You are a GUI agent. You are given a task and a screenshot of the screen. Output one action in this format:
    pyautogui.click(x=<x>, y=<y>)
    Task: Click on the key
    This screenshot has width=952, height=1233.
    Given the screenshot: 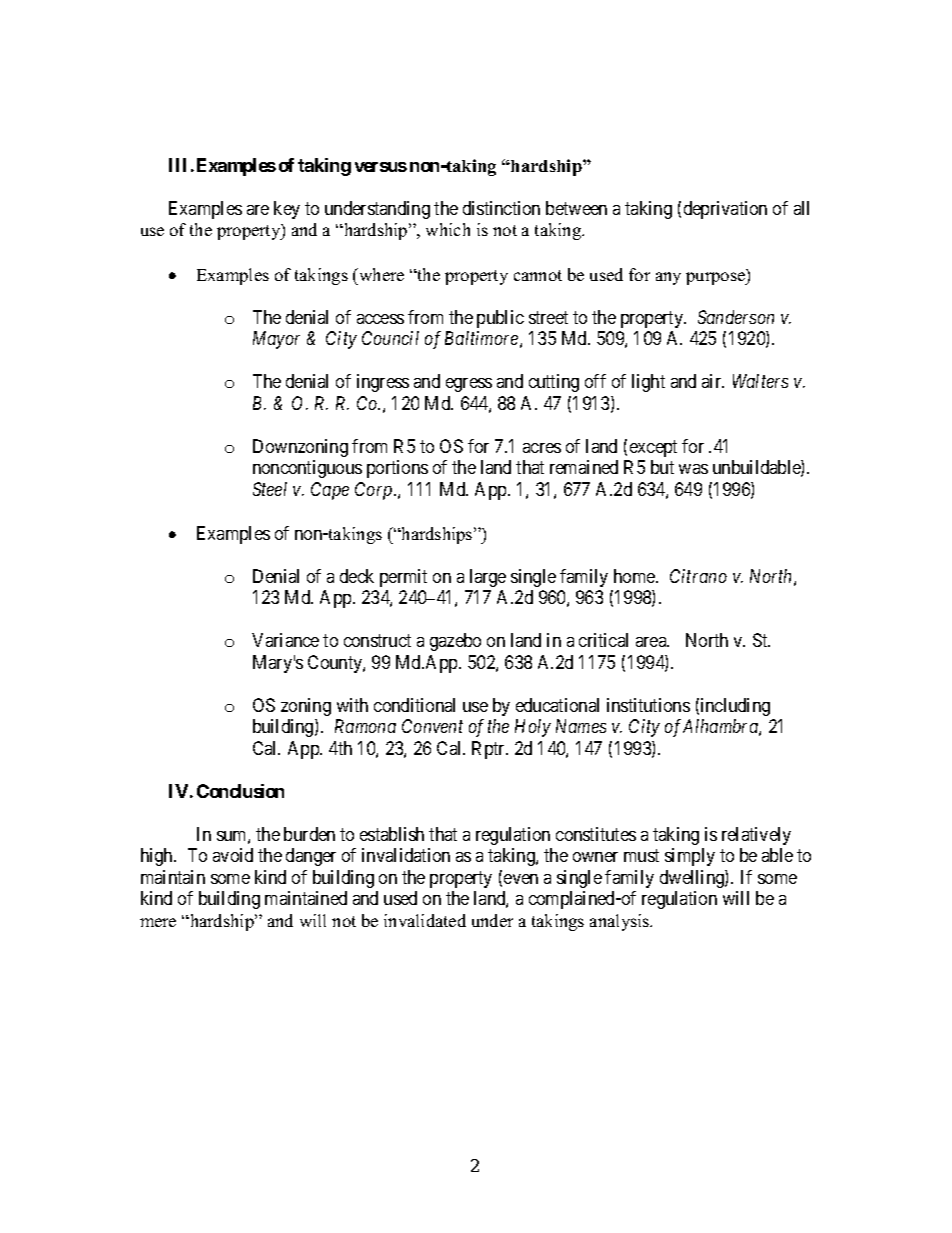 What is the action you would take?
    pyautogui.click(x=287, y=210)
